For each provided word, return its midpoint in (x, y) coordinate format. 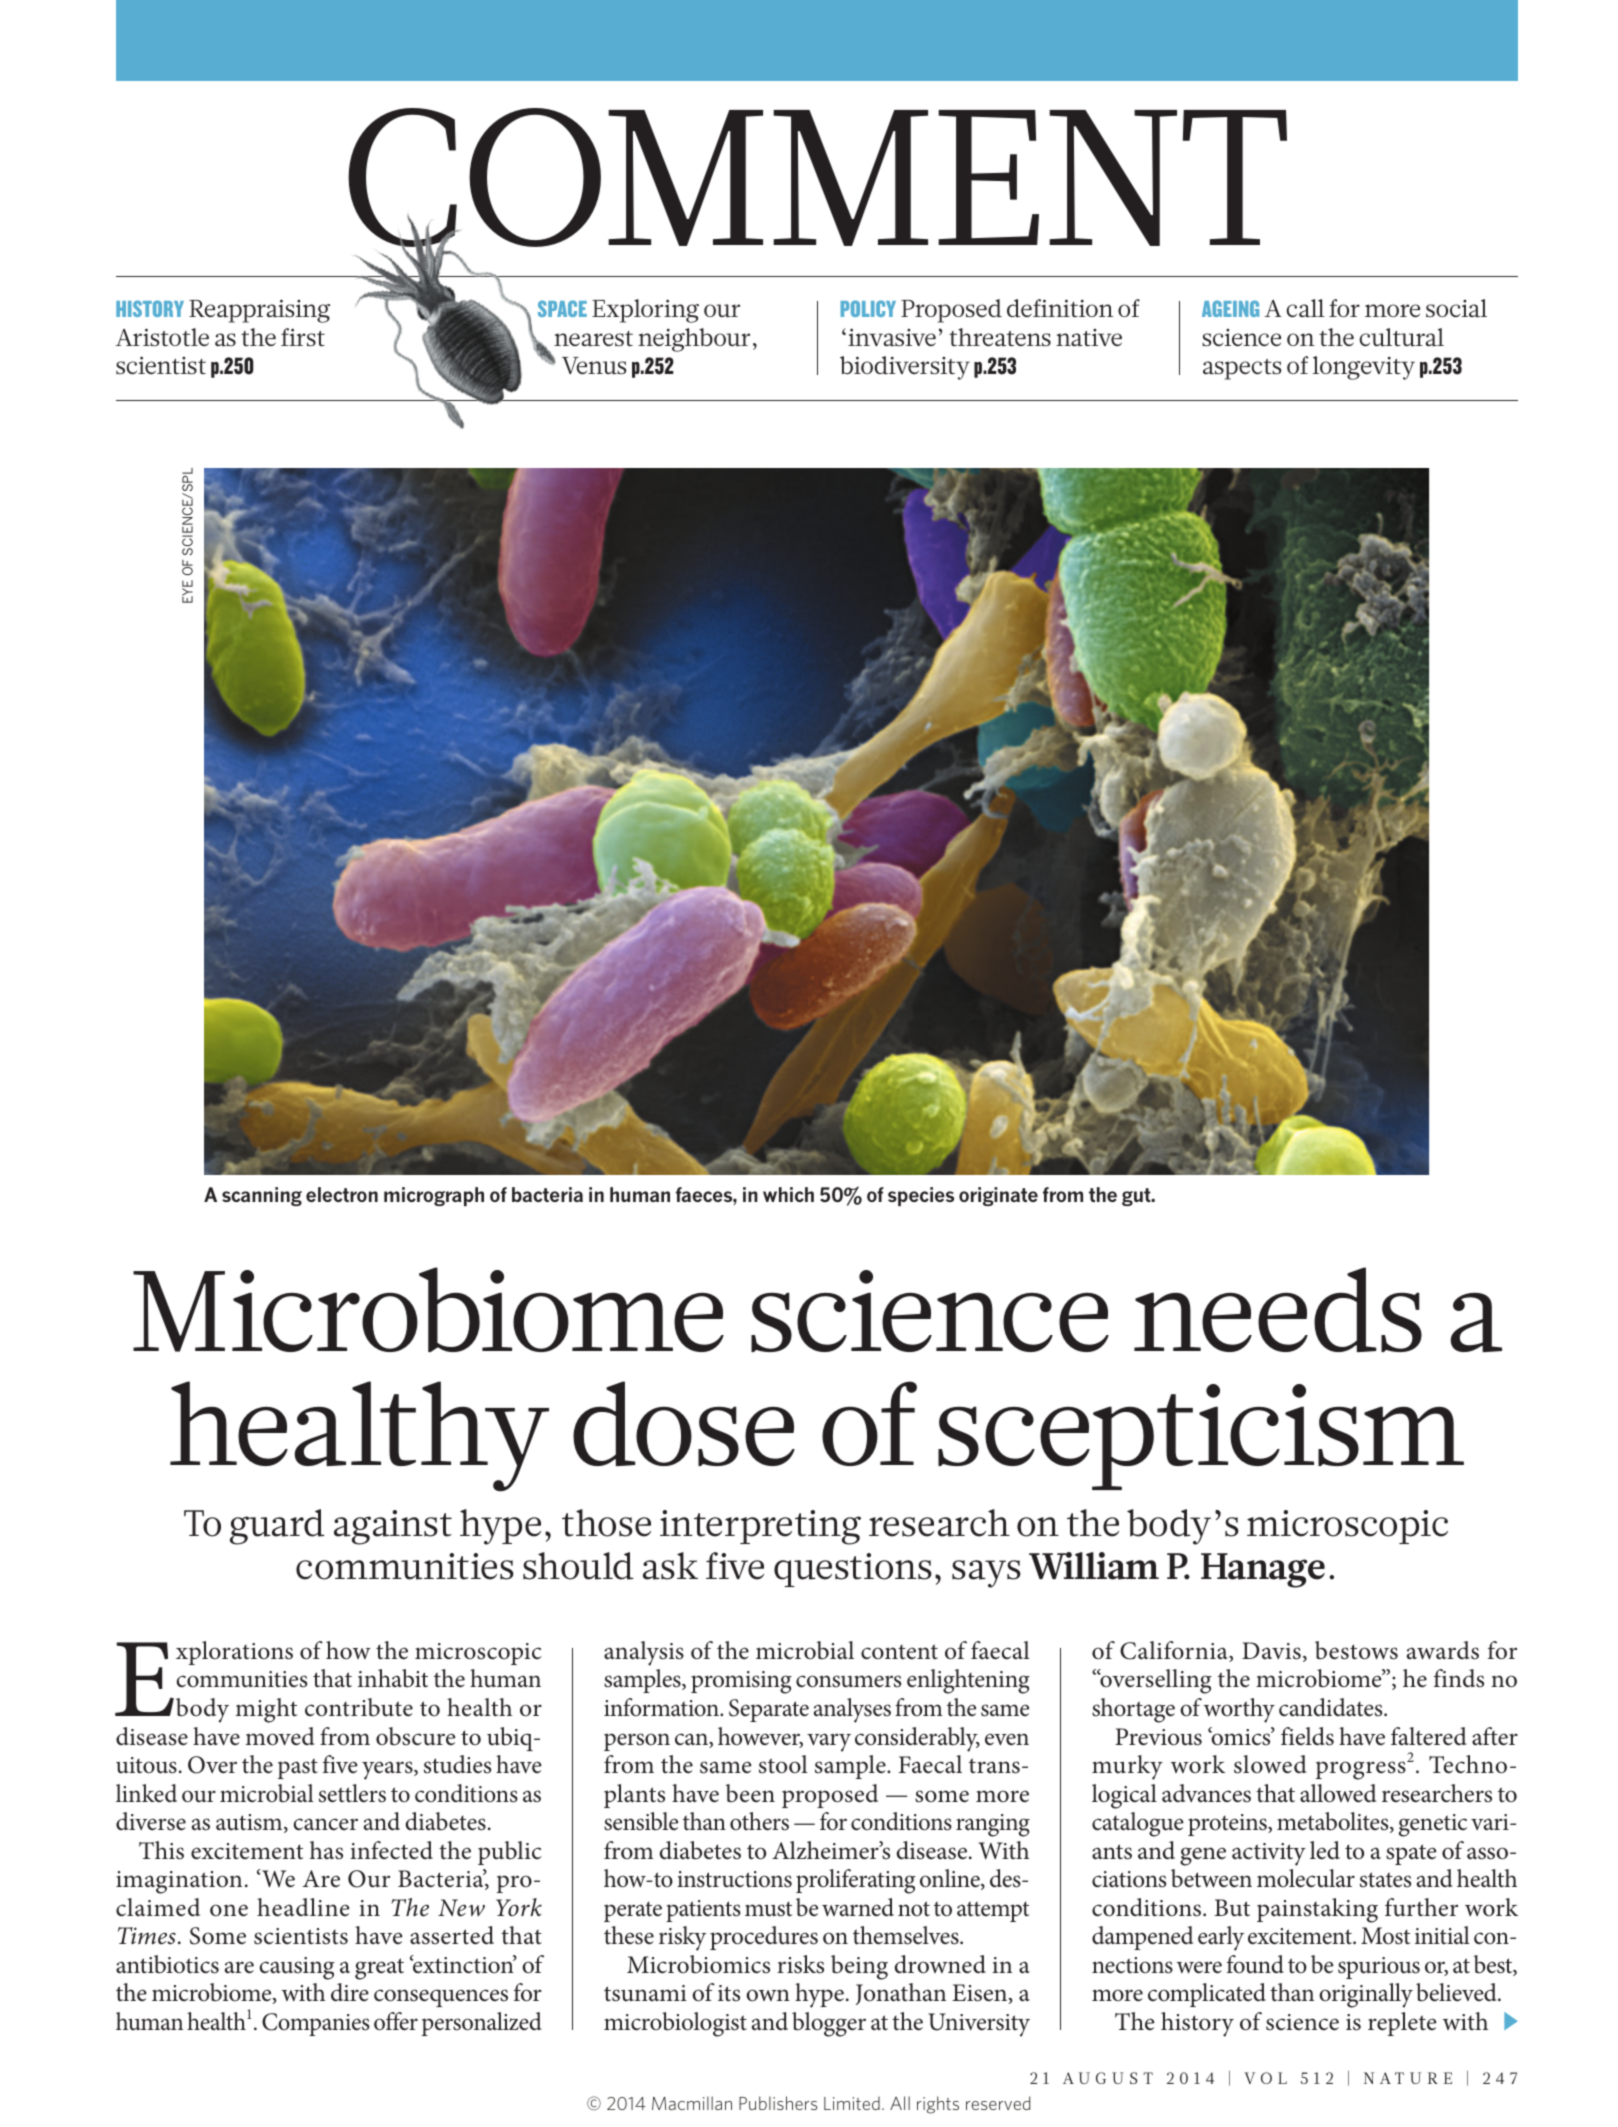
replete (1402, 2024)
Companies (316, 2024)
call (1305, 308)
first (303, 337)
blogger (829, 2024)
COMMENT (817, 179)
